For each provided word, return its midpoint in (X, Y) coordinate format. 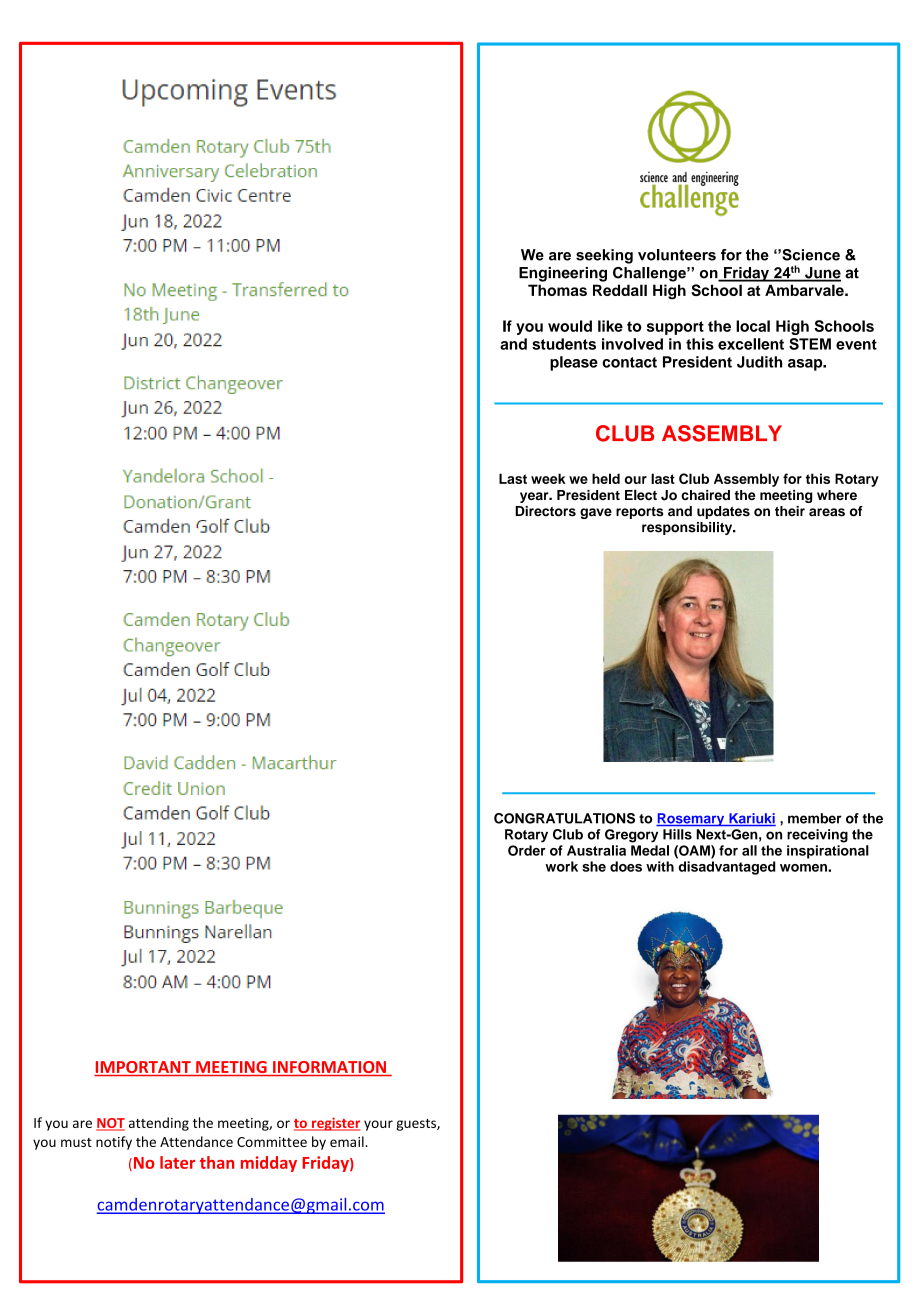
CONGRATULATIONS (564, 818)
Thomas (557, 290)
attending (159, 1124)
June (822, 274)
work (561, 866)
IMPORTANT (143, 1068)
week (548, 478)
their (790, 511)
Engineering (563, 274)
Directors (545, 511)
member (815, 818)
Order (527, 850)
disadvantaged (727, 868)
